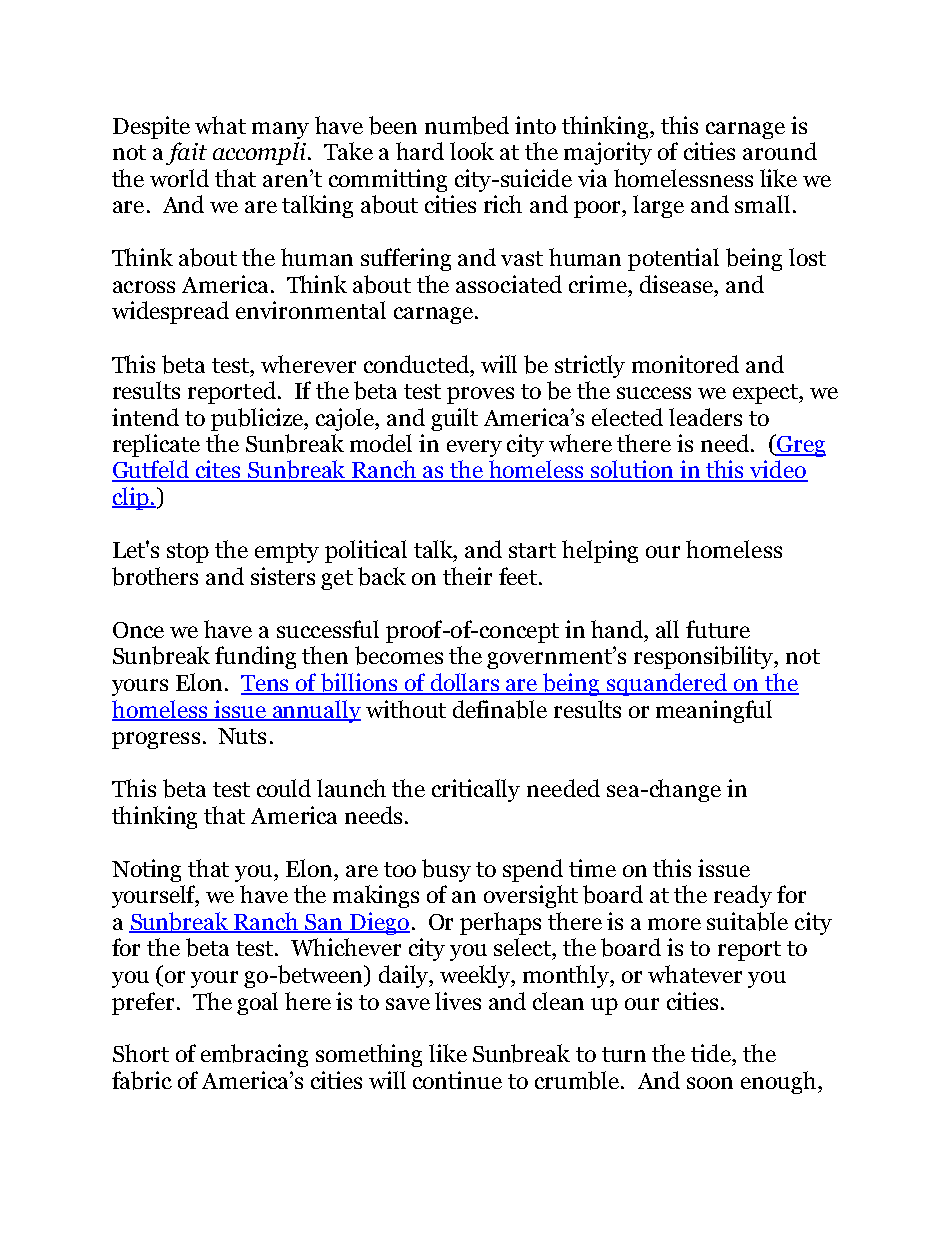  What do you see at coordinates (186, 153) in the document?
I see `fait` at bounding box center [186, 153].
